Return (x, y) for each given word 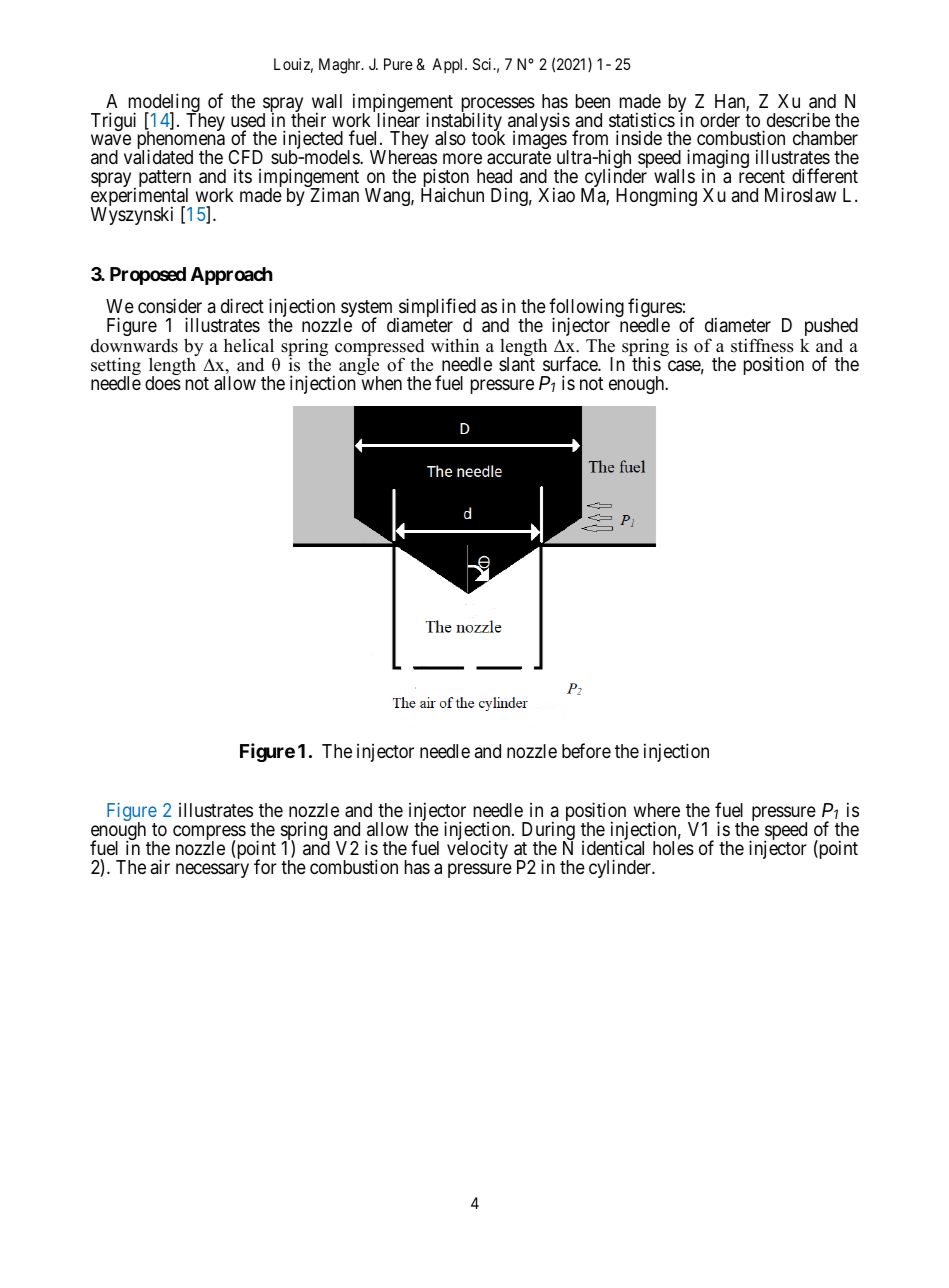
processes (499, 106)
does (163, 383)
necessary (212, 870)
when (382, 383)
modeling (165, 104)
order (720, 120)
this (646, 364)
